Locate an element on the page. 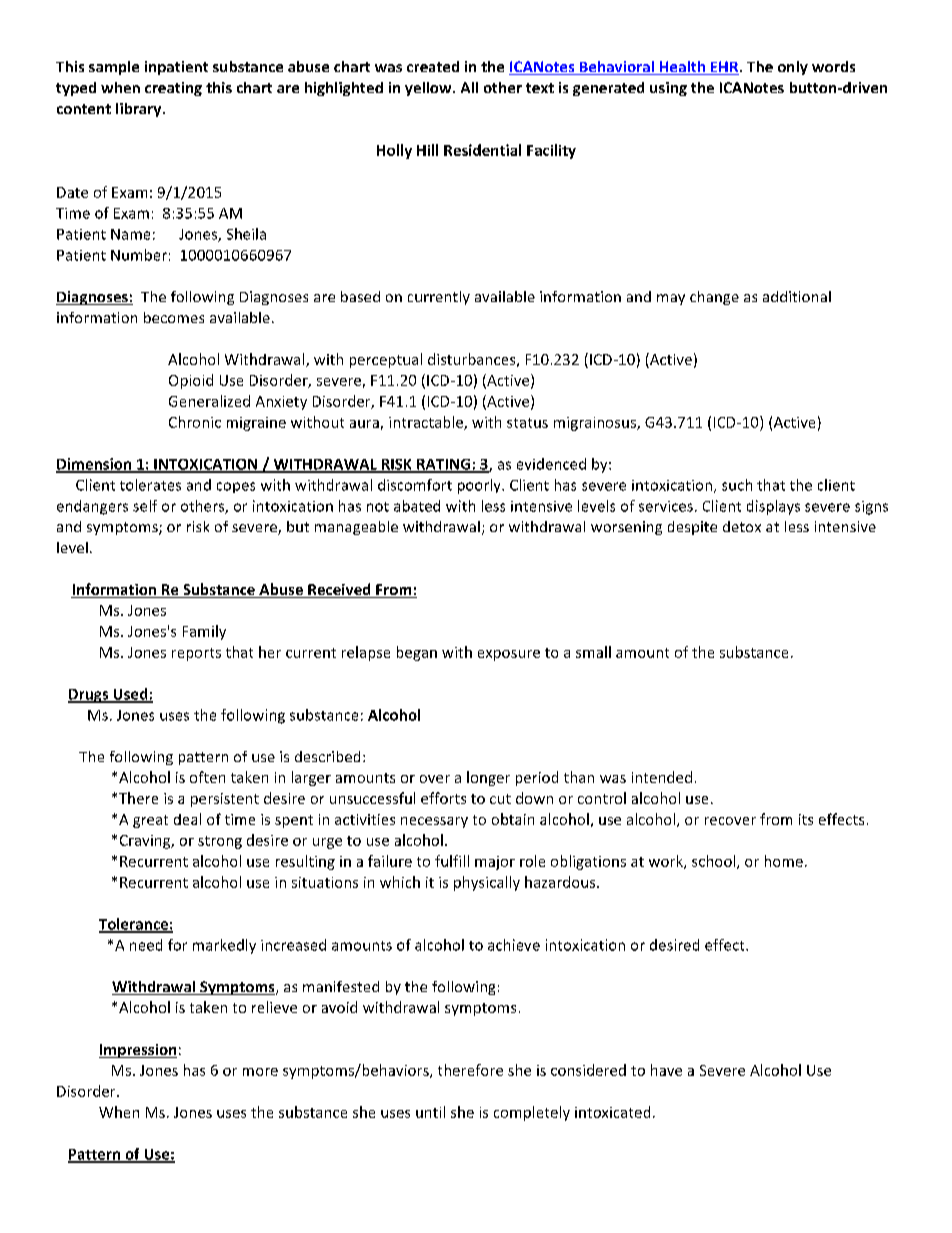  home is located at coordinates (784, 861).
